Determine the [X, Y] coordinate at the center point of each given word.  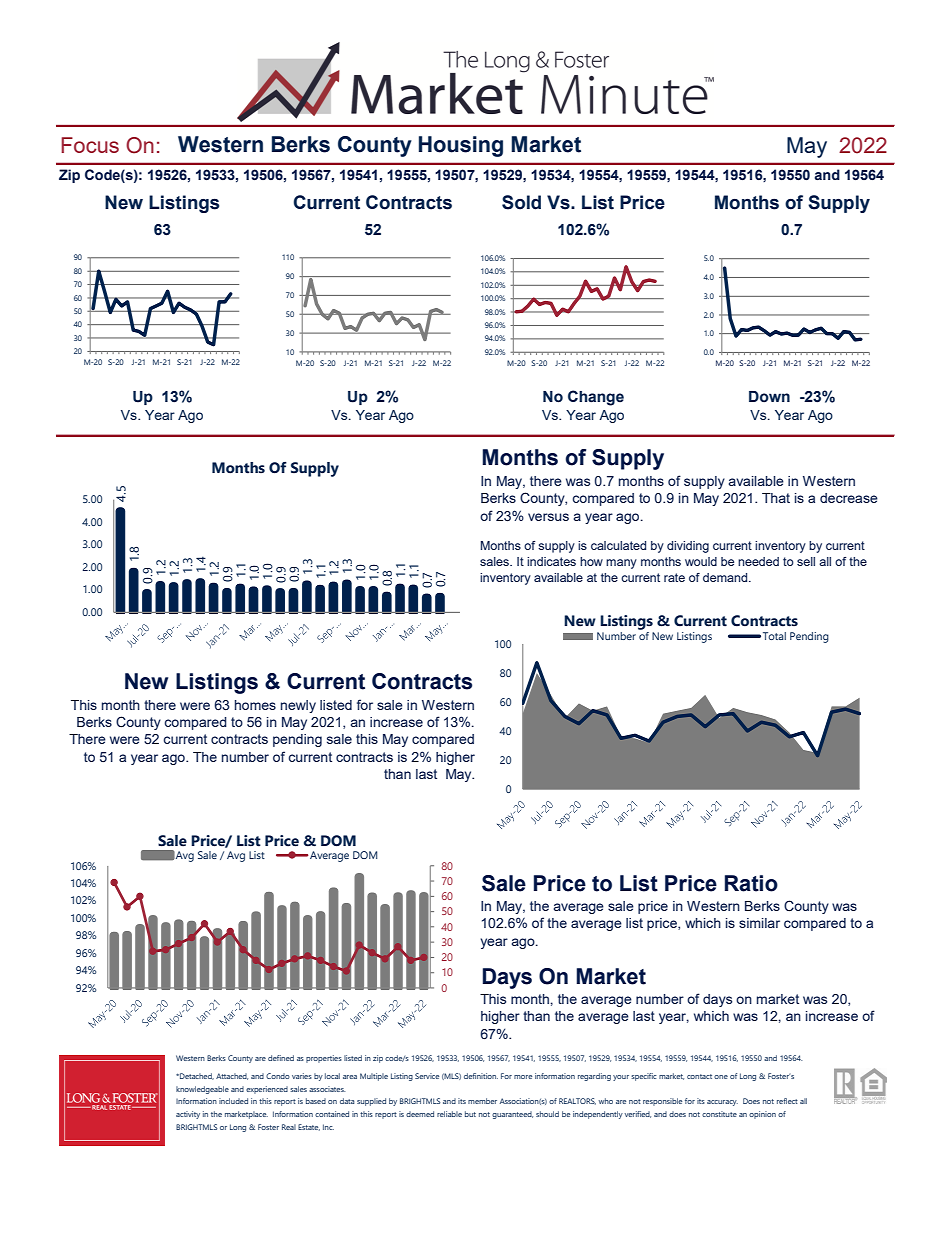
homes [255, 705]
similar [759, 923]
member [482, 1101]
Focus [90, 145]
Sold [521, 202]
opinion [762, 1115]
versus [548, 517]
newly [298, 706]
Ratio [751, 883]
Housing [461, 146]
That [776, 498]
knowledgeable [202, 1090]
